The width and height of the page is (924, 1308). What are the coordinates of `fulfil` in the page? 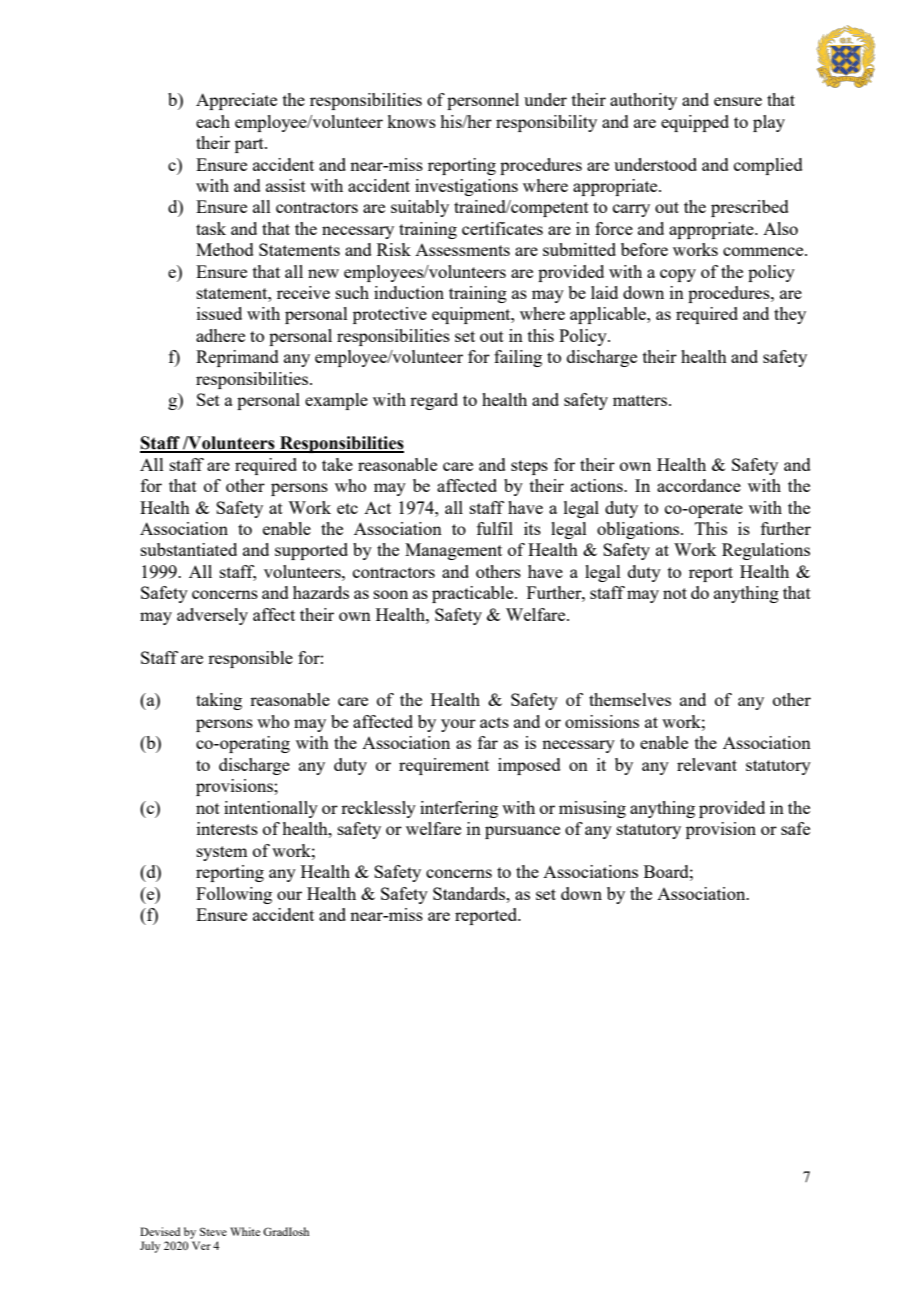 It's located at (495, 528).
